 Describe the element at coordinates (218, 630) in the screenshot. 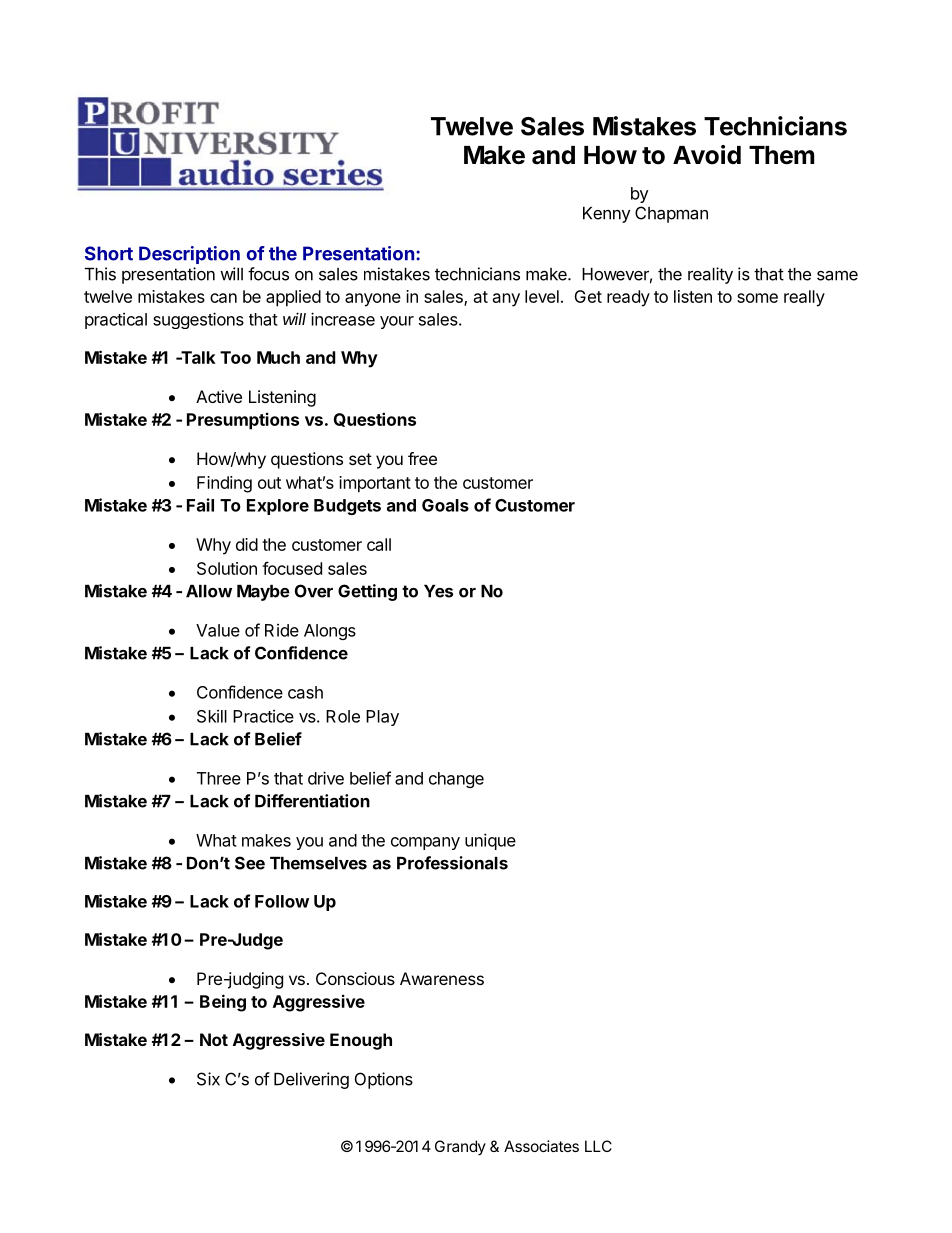

I see `Value` at that location.
